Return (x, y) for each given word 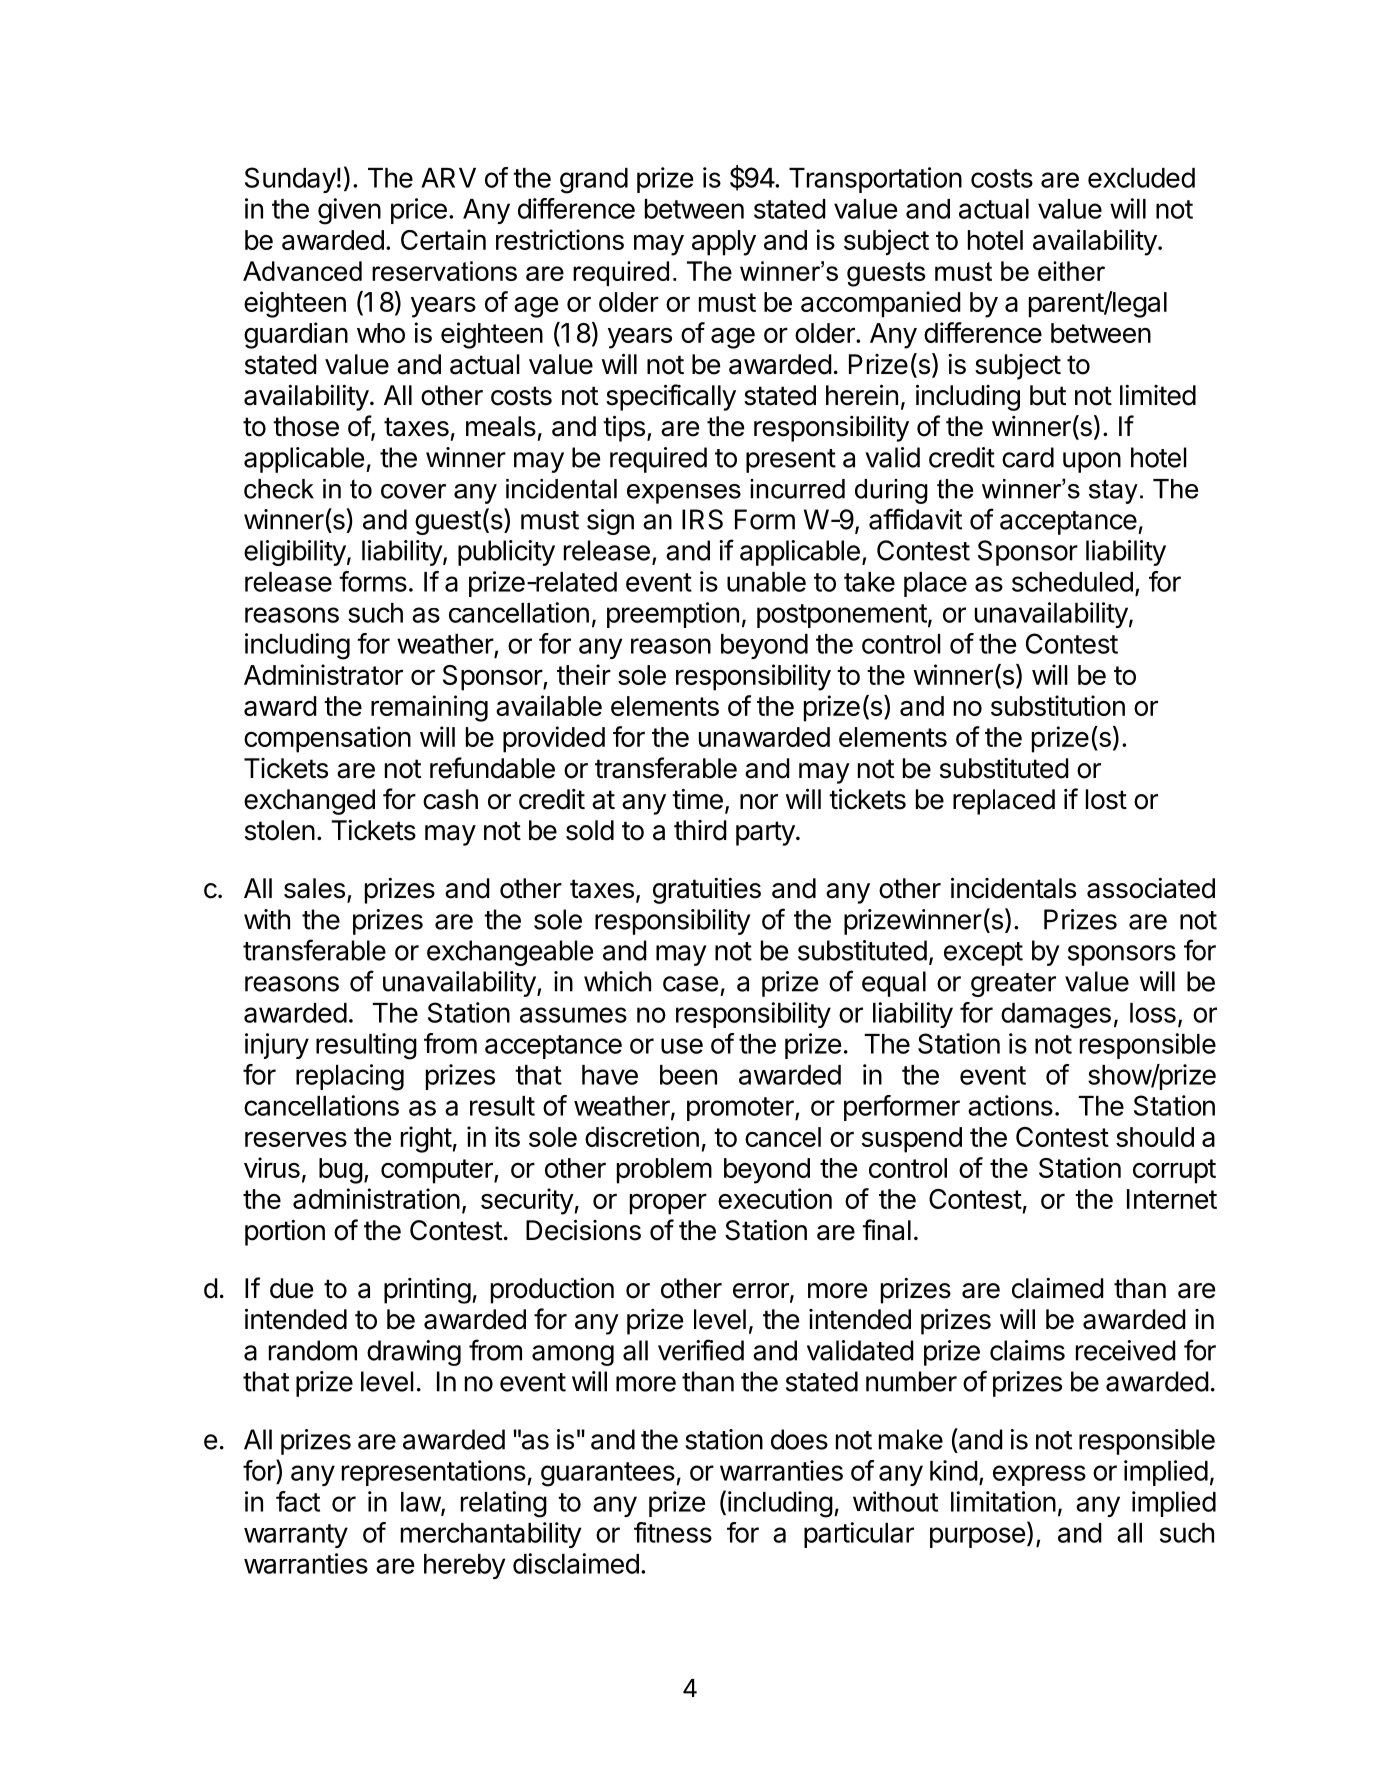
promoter (741, 1109)
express (1039, 1475)
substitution (1058, 705)
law (421, 1503)
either (1071, 271)
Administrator (323, 674)
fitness (673, 1532)
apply (724, 243)
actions (1010, 1105)
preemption (673, 615)
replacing (350, 1077)
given (349, 211)
